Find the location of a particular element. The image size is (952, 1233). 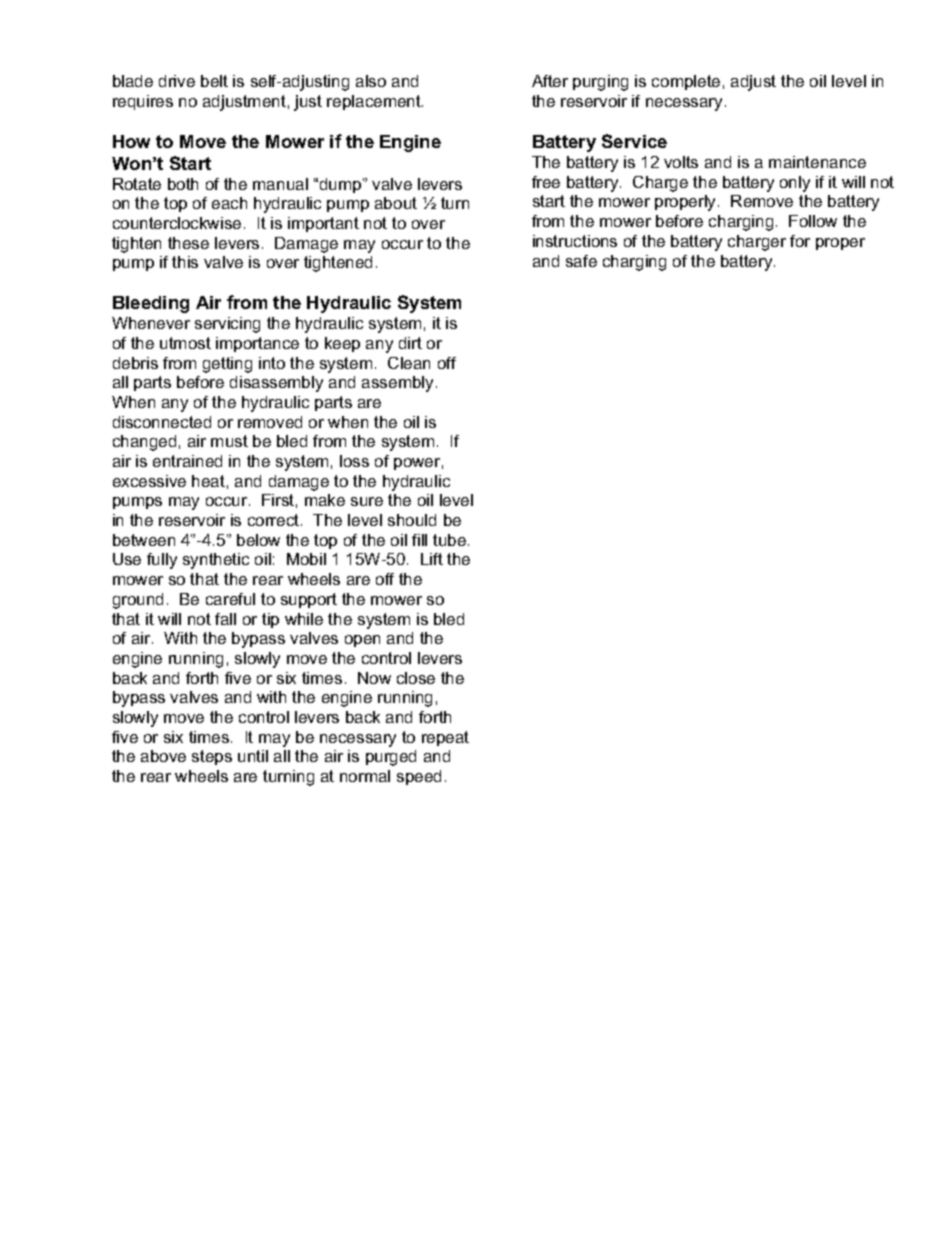

complete is located at coordinates (686, 82).
